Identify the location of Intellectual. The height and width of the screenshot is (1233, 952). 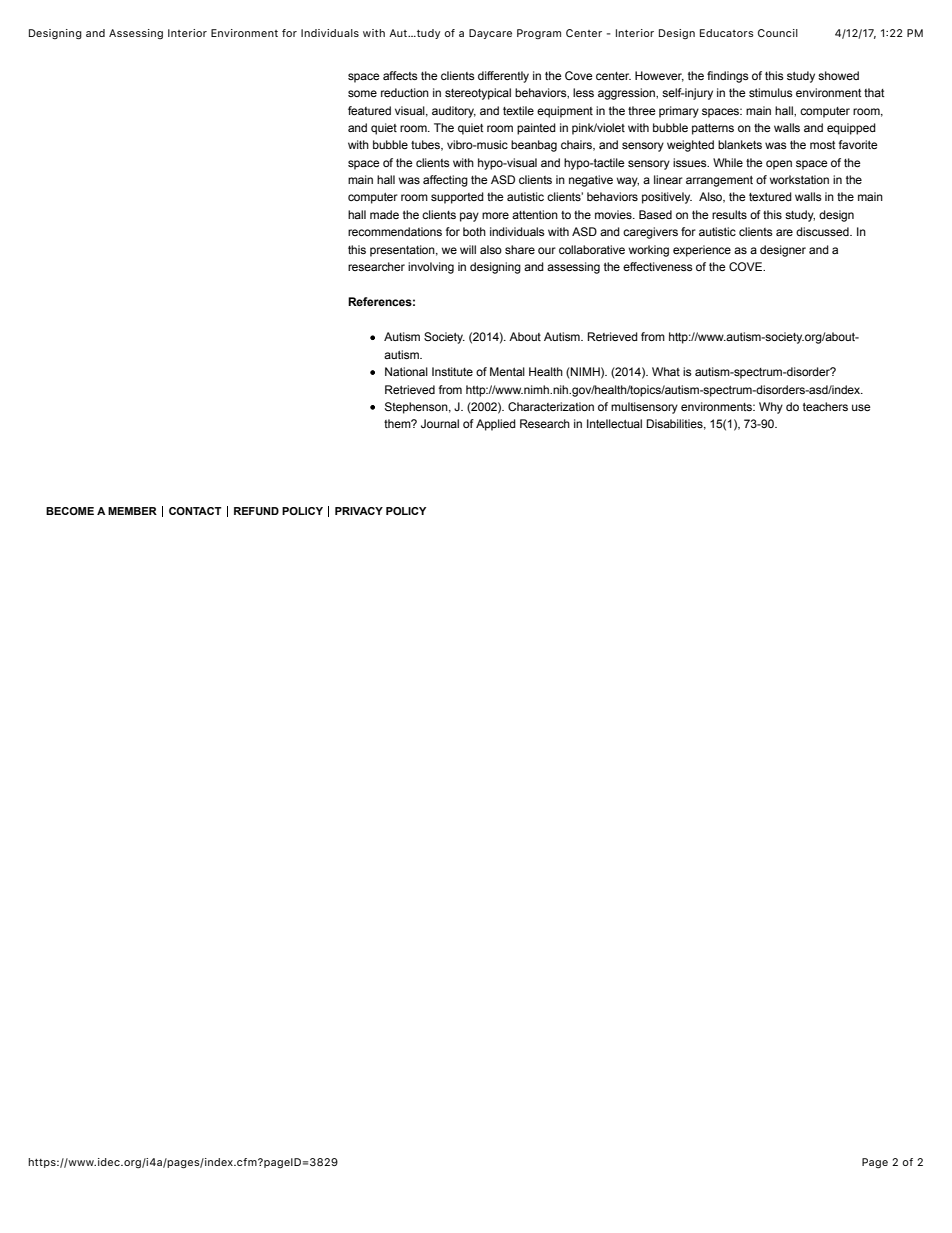
(614, 423).
